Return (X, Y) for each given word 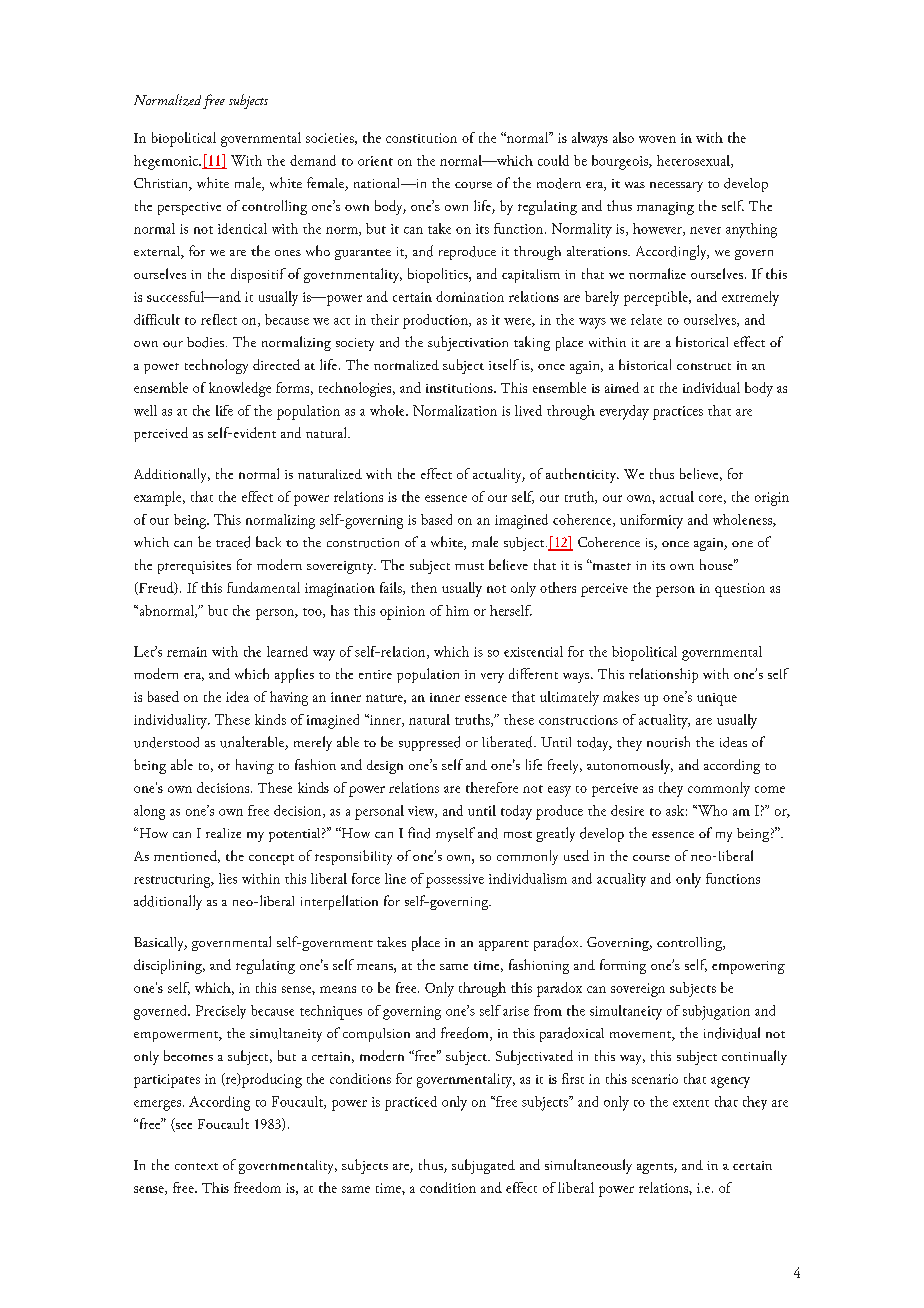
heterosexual (693, 160)
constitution (421, 138)
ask (675, 810)
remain (187, 652)
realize (223, 833)
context (196, 1166)
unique (717, 699)
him (457, 610)
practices (678, 413)
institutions (459, 388)
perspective (189, 208)
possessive (455, 881)
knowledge (240, 389)
